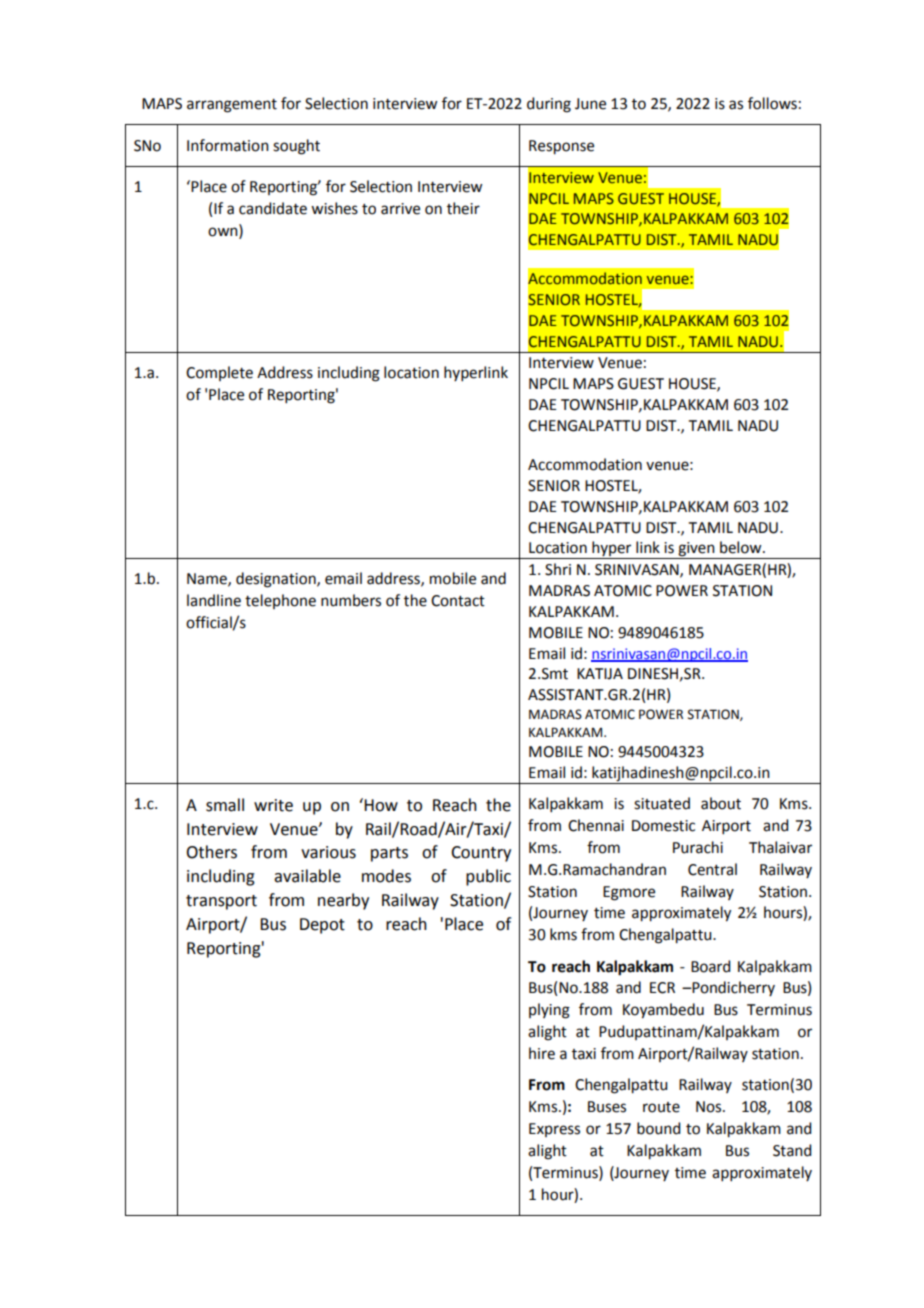 The width and height of the screenshot is (924, 1308). What do you see at coordinates (772, 103) in the screenshot?
I see `follows` at bounding box center [772, 103].
